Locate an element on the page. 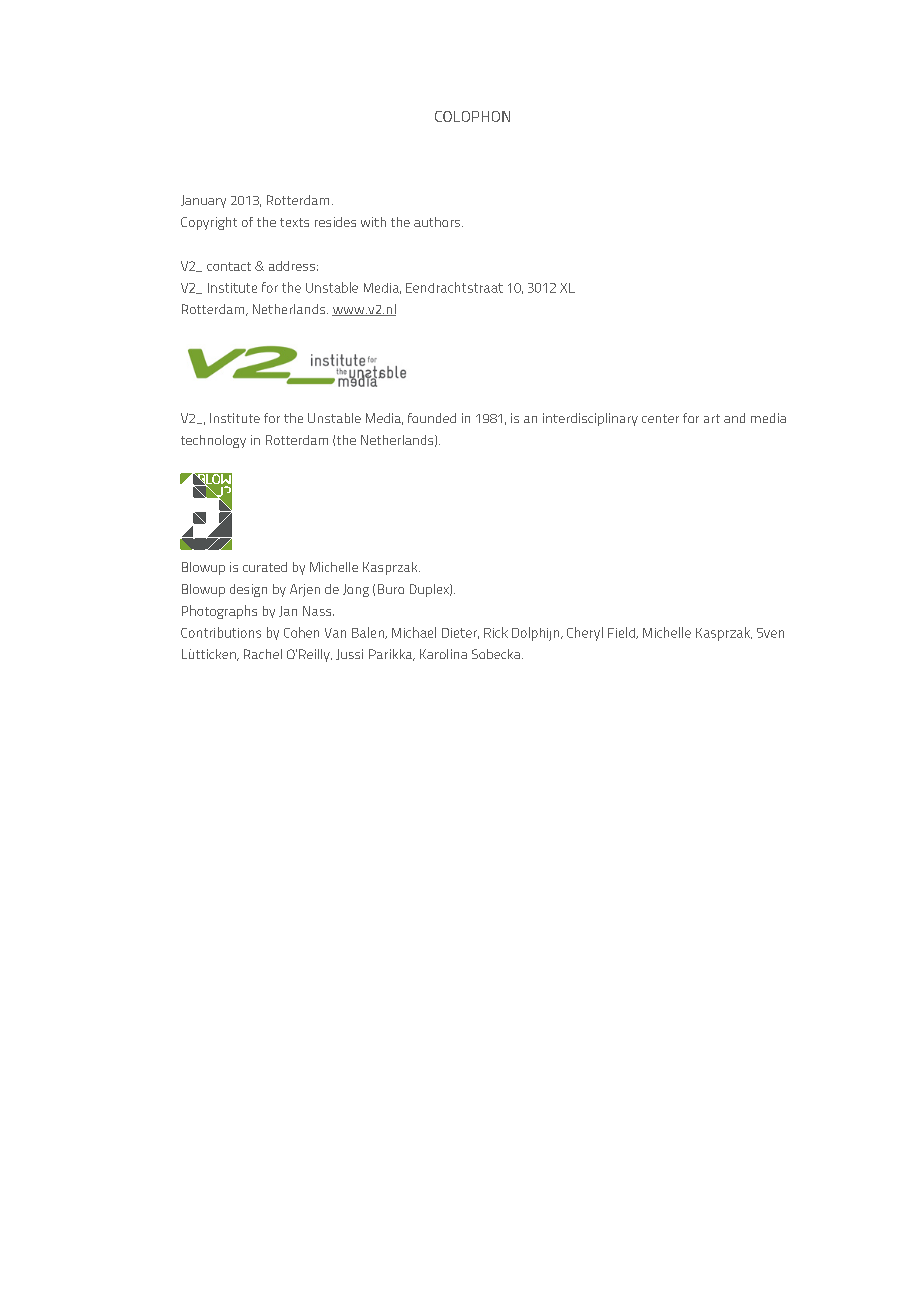 This document has height=1308, width=924. Colophon is located at coordinates (472, 116).
